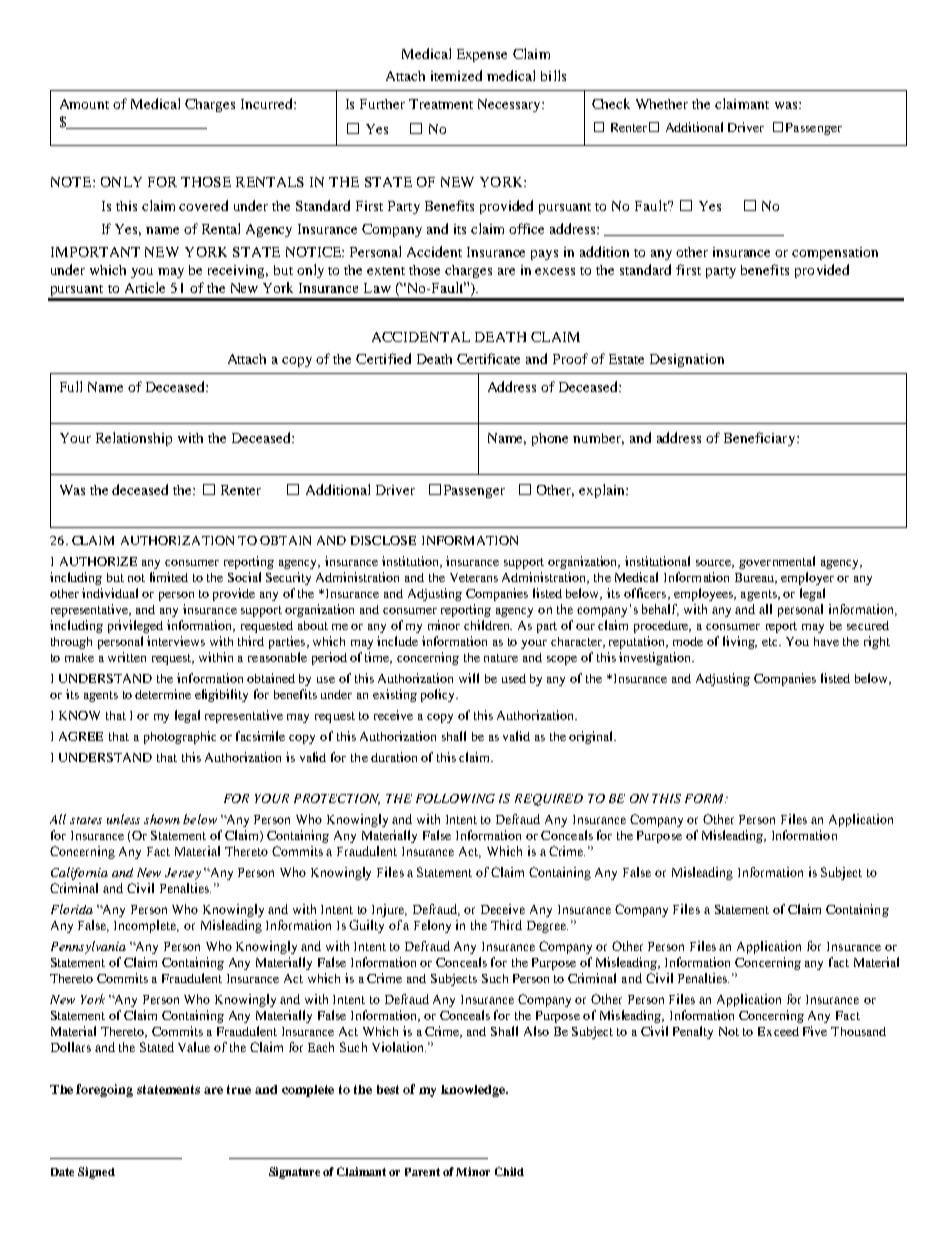  I want to click on Beneficiary, so click(761, 439).
